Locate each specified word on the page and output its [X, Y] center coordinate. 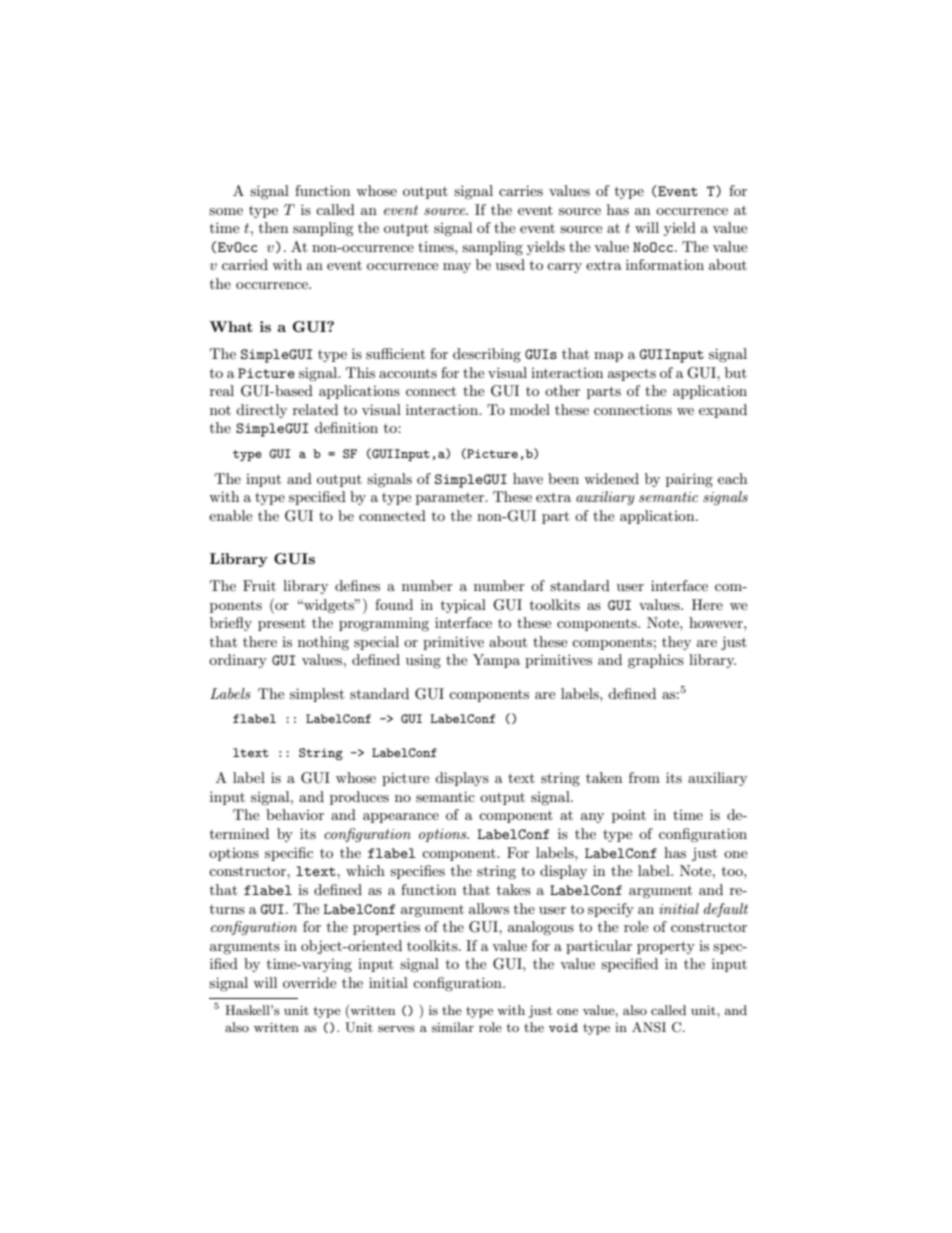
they [676, 643]
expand [723, 411]
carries [521, 190]
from [644, 777]
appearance [401, 818]
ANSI [649, 1027]
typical [463, 606]
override [309, 982]
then [273, 227]
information [665, 264]
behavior [295, 814]
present [282, 625]
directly [261, 411]
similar [453, 1027]
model [530, 409]
